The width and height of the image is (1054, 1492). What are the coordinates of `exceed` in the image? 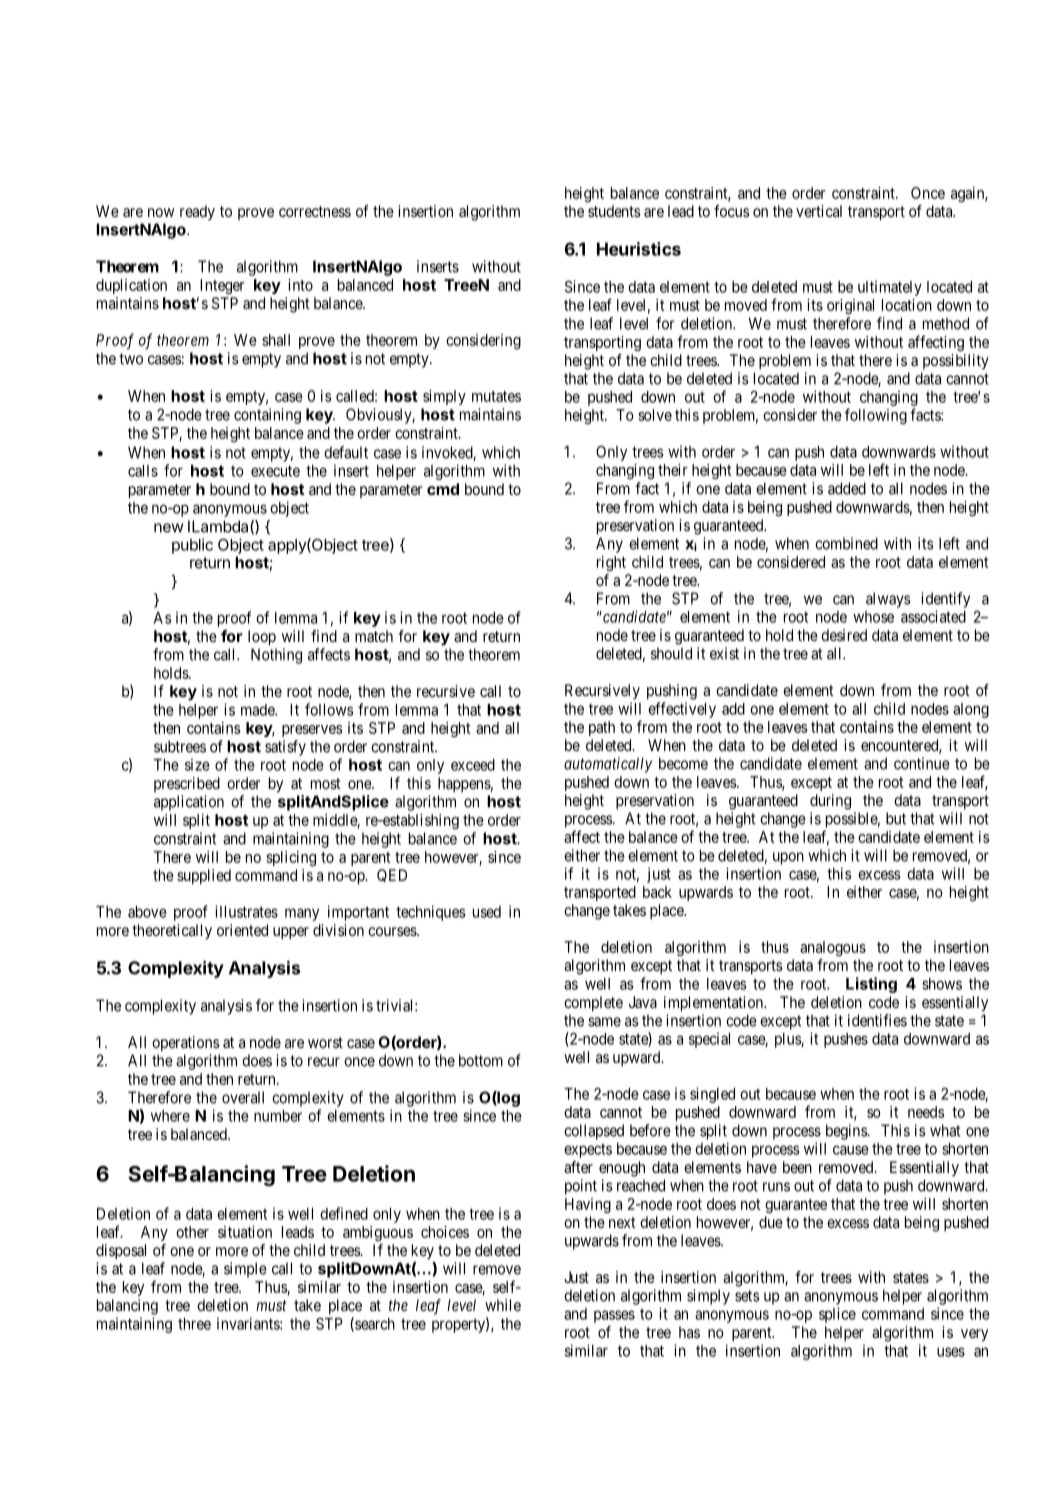 It's located at (473, 765).
